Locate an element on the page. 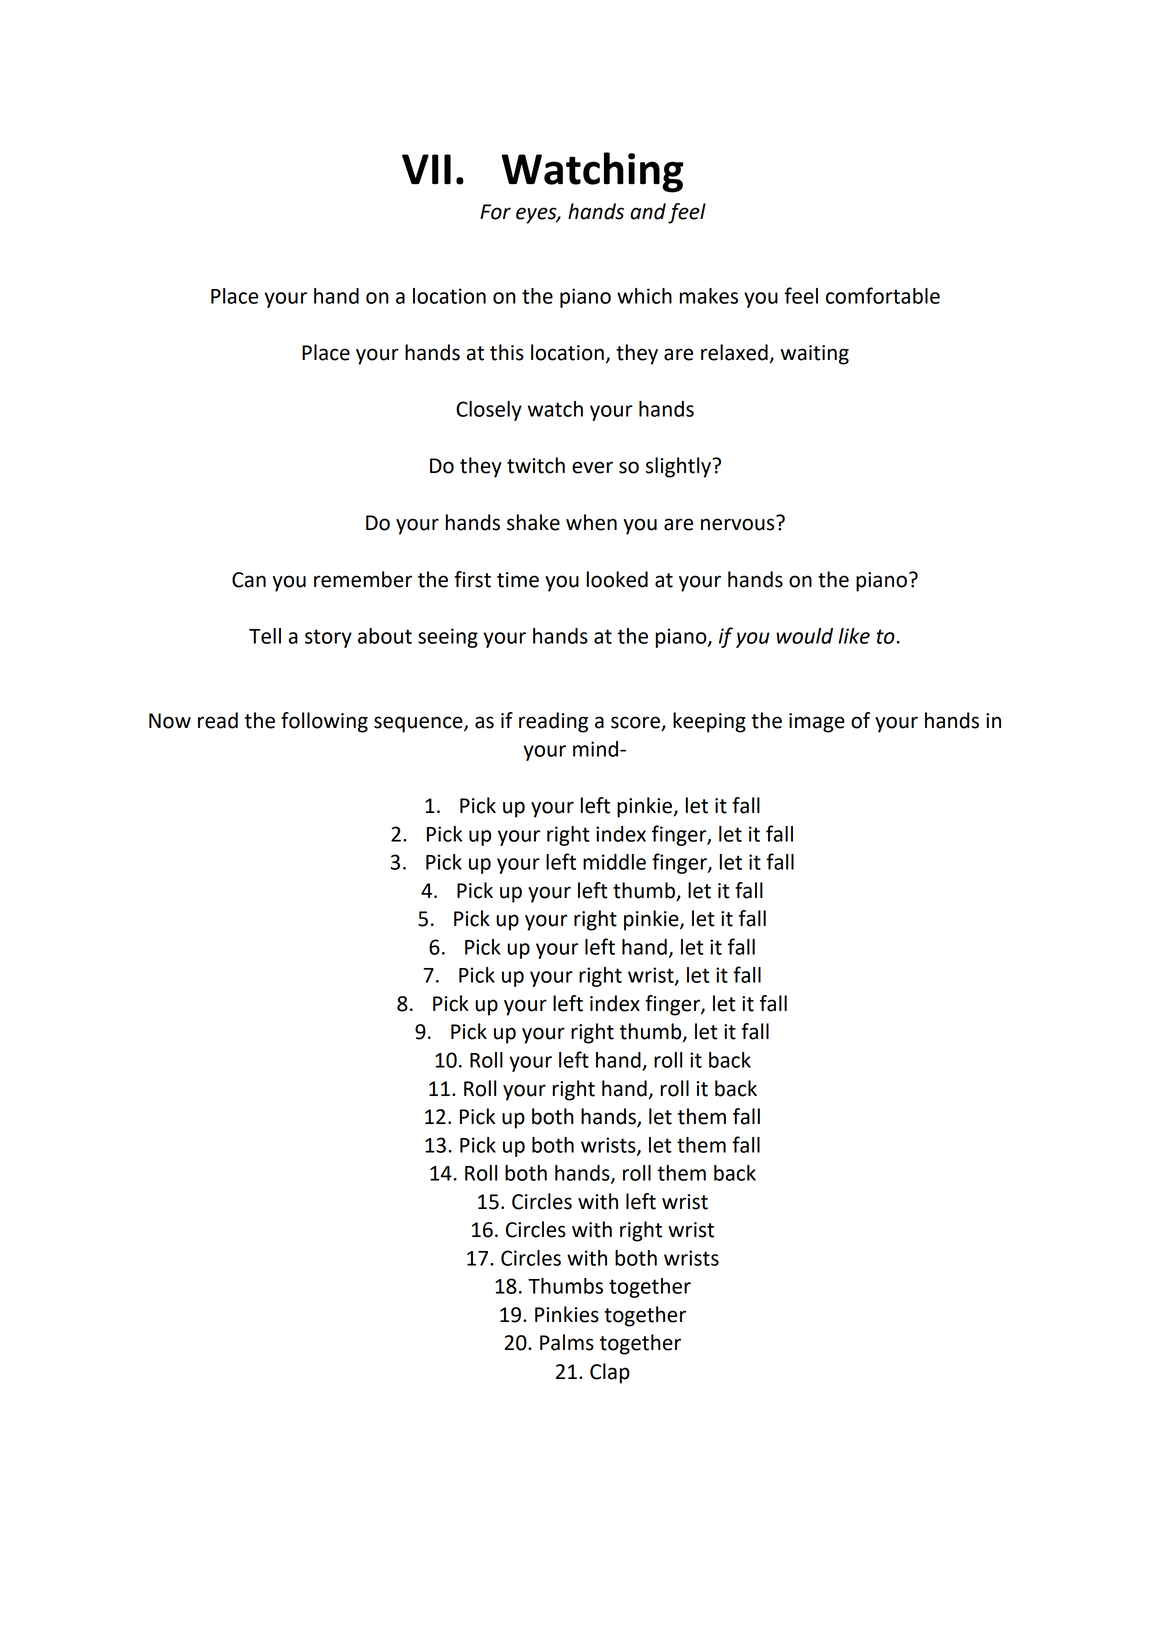  Palms is located at coordinates (567, 1342).
